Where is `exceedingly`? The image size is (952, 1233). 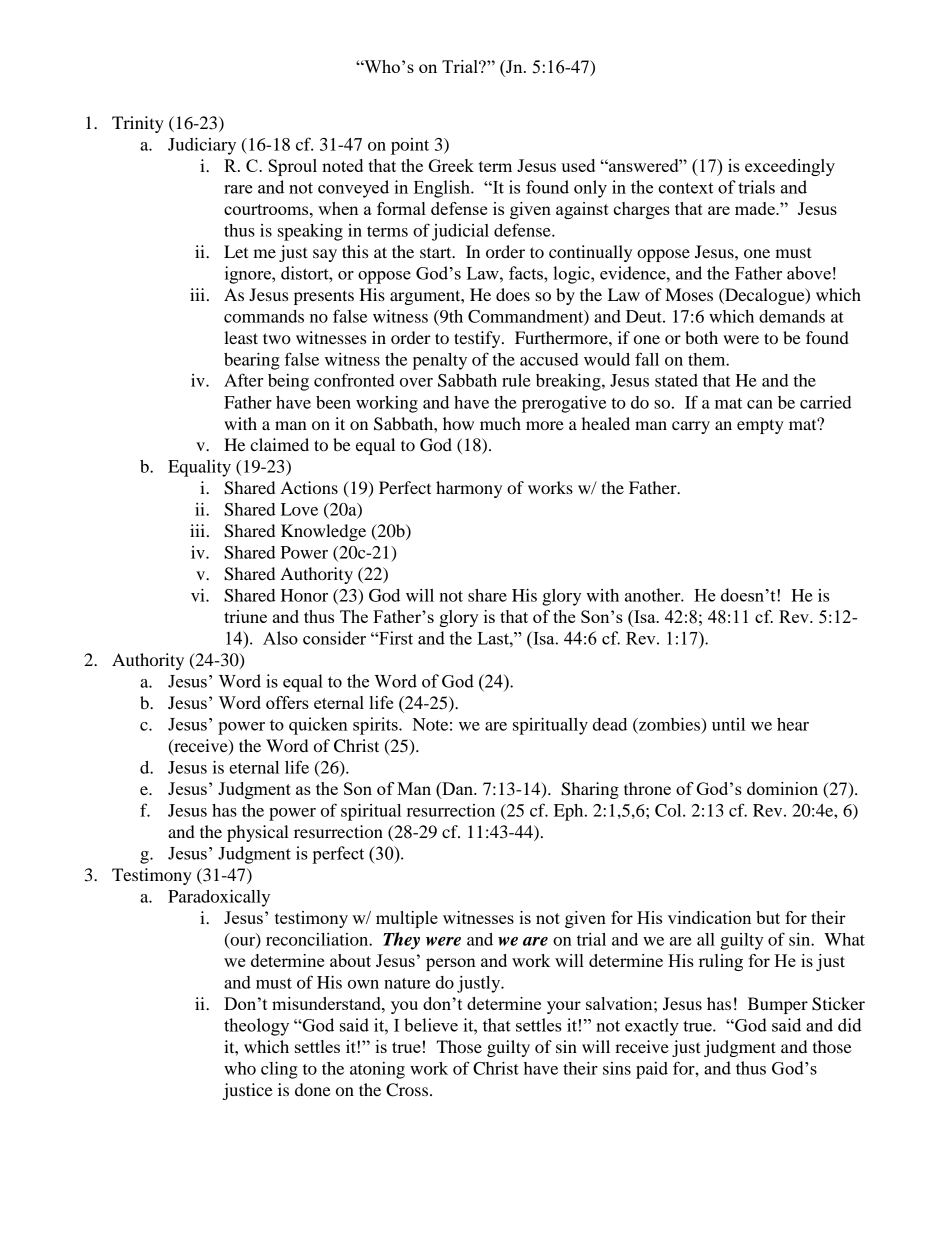
exceedingly is located at coordinates (790, 167).
